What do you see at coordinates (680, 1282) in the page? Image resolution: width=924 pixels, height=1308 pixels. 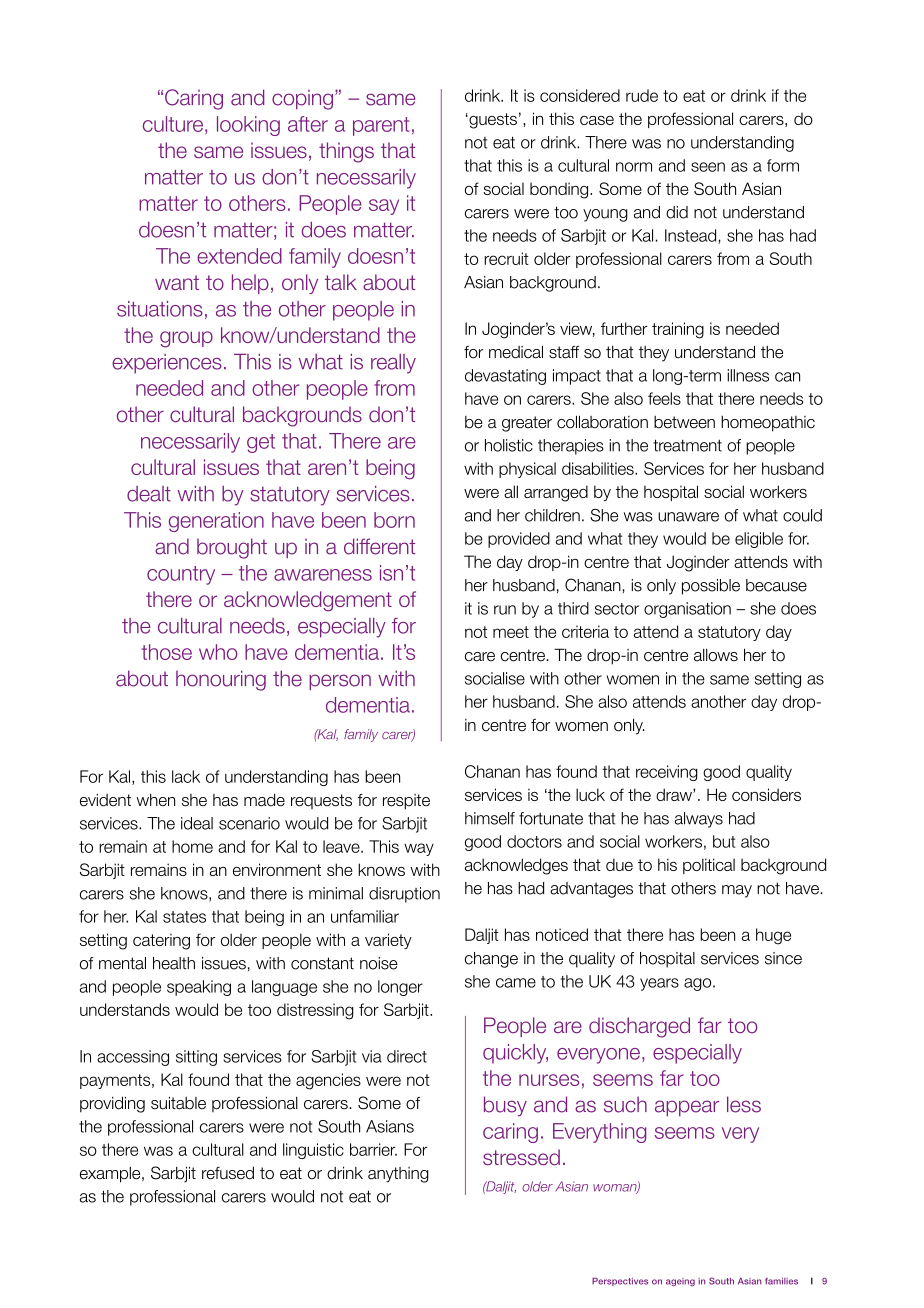 I see `ageing` at bounding box center [680, 1282].
